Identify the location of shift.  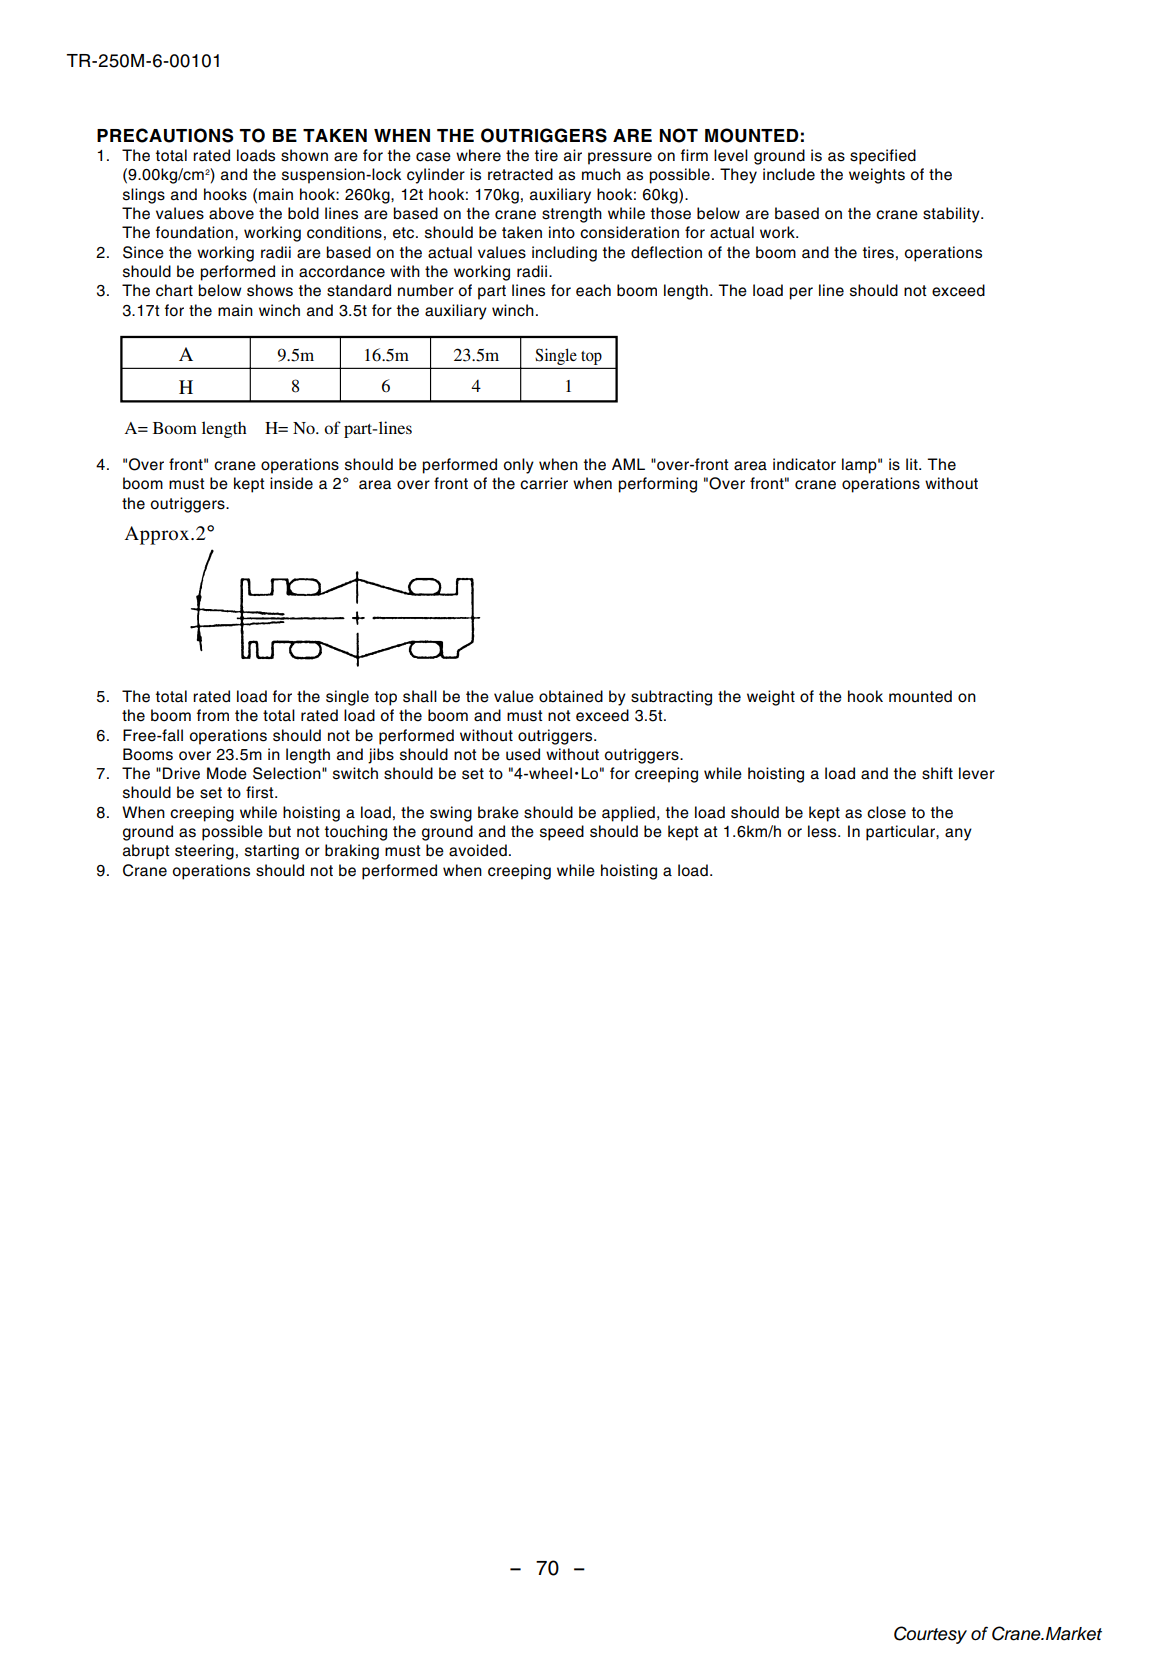
(937, 773).
